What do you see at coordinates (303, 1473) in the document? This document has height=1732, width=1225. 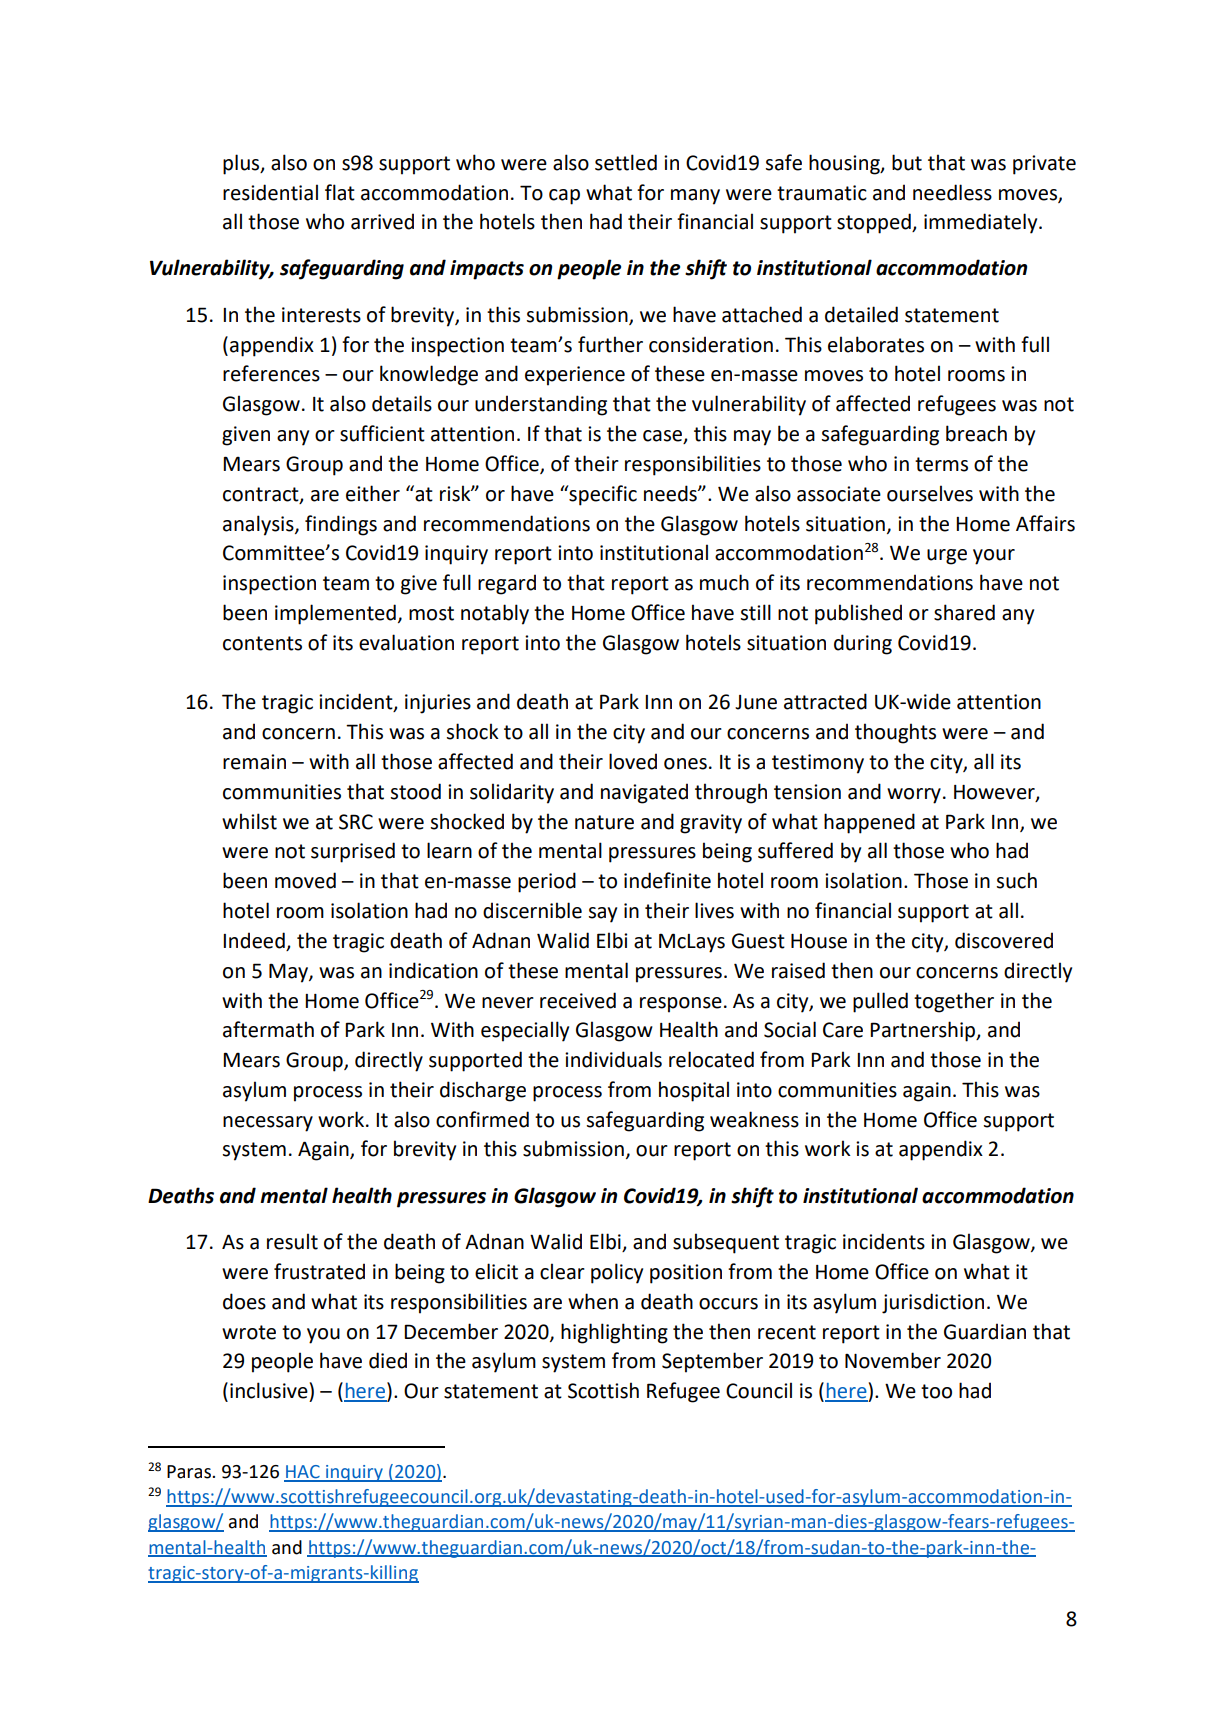 I see `HAC` at bounding box center [303, 1473].
